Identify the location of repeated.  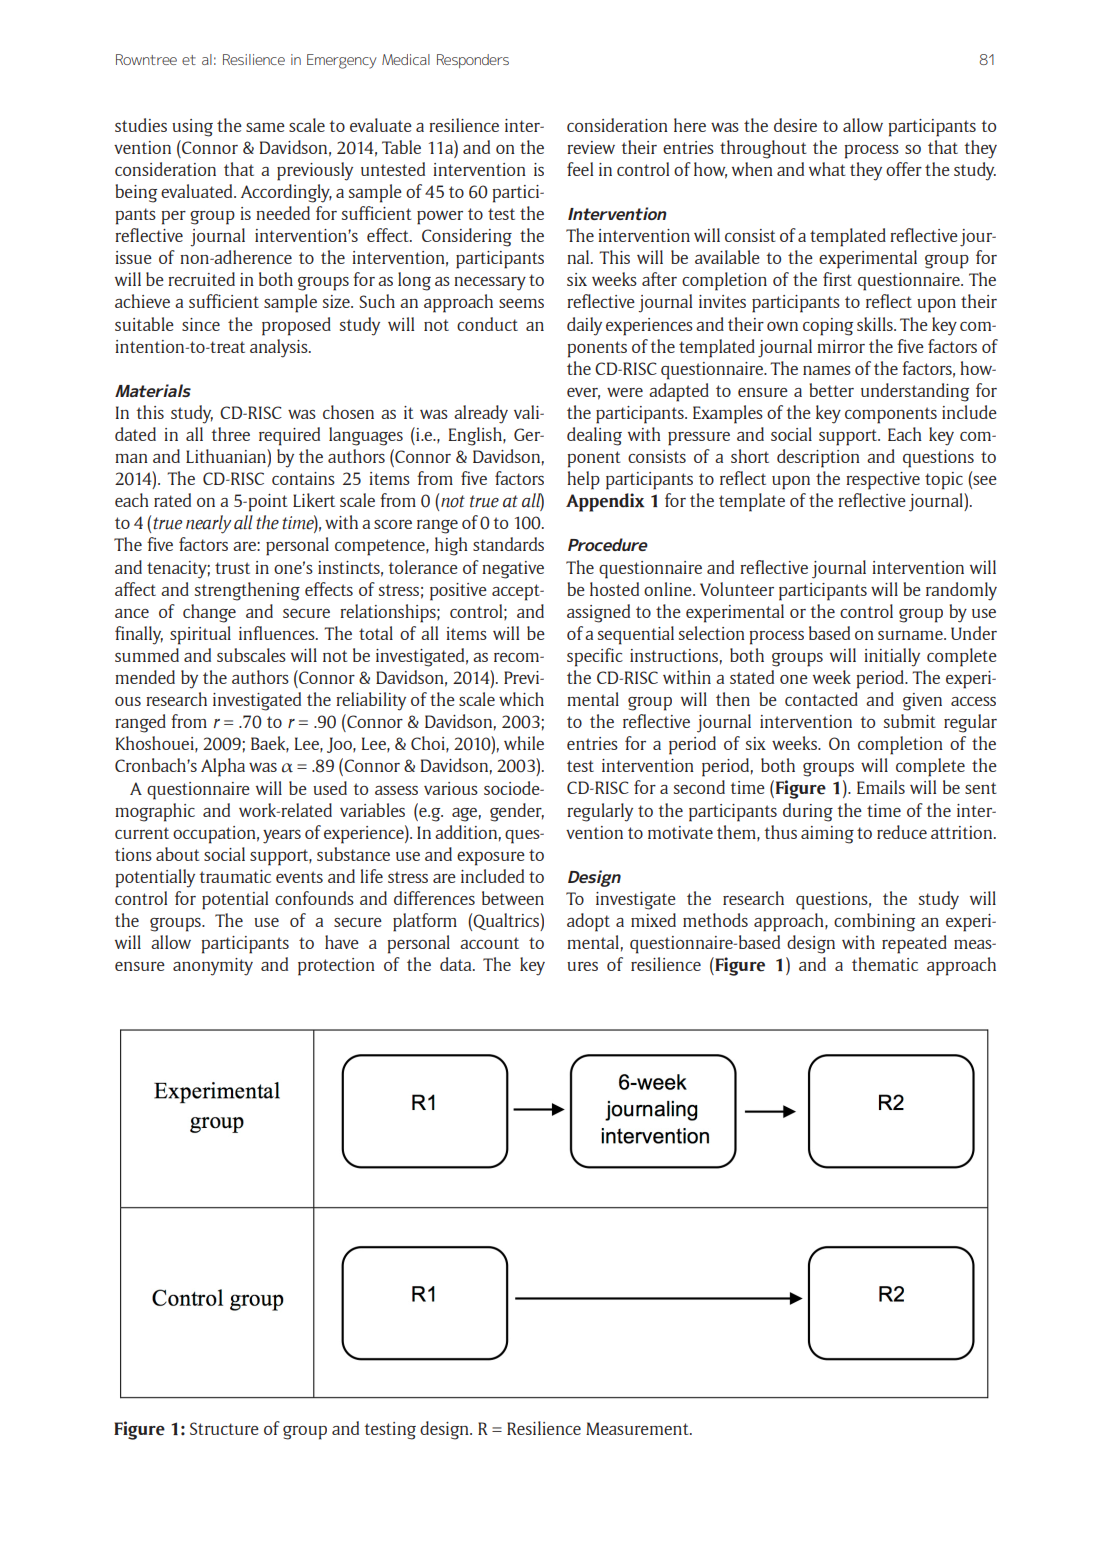
(914, 944).
